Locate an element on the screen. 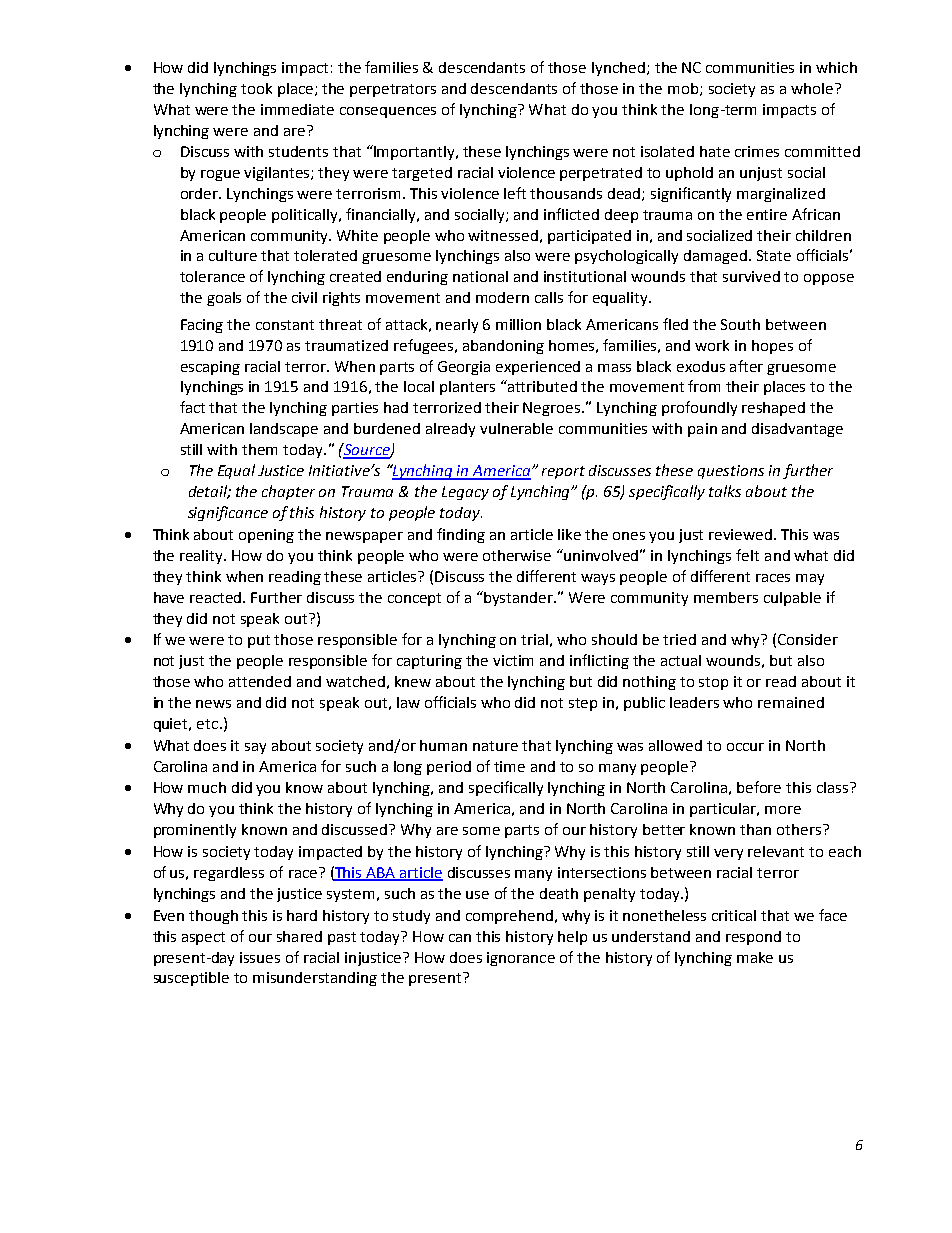 The height and width of the screenshot is (1233, 952). perpetrators is located at coordinates (393, 90).
